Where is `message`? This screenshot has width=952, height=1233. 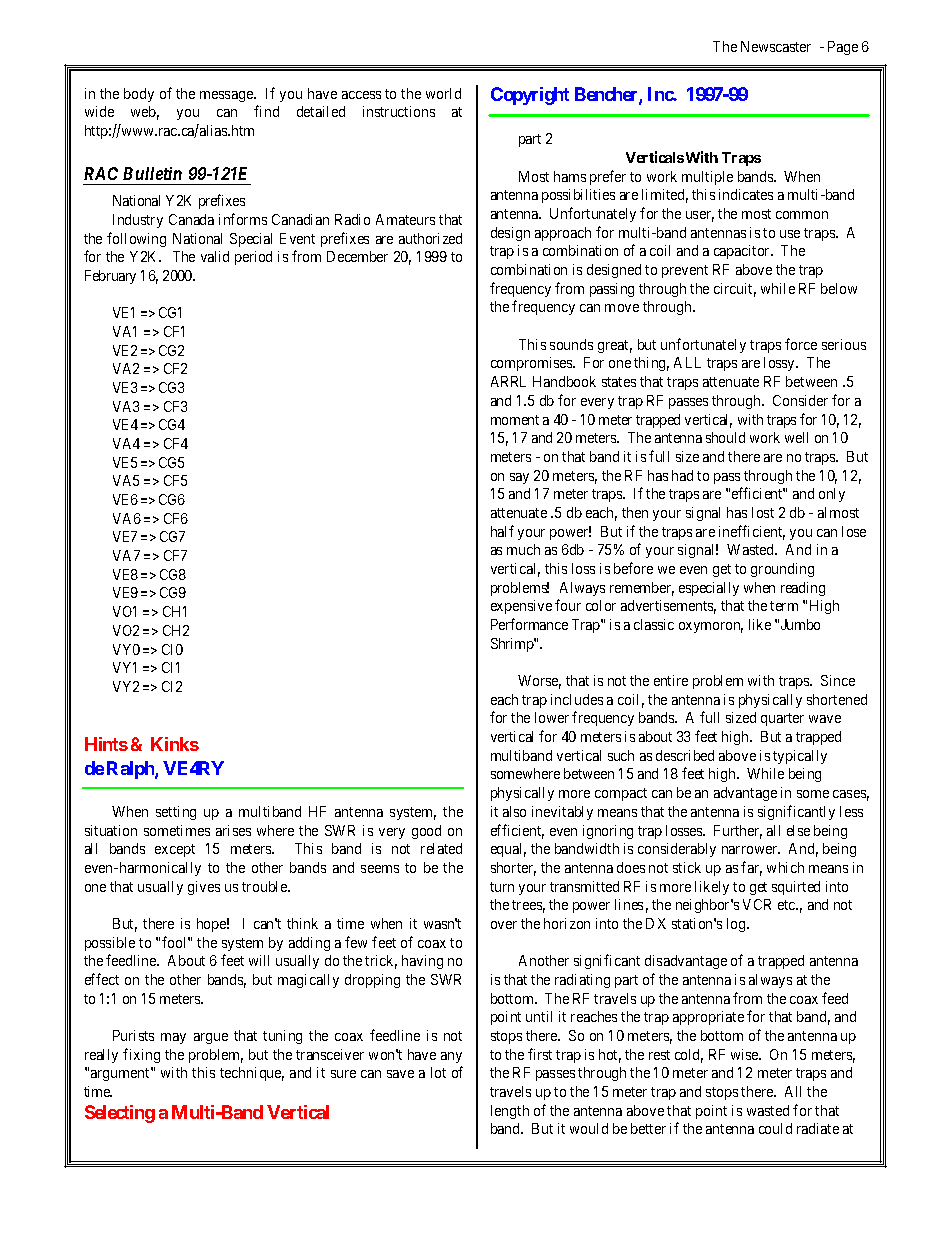 message is located at coordinates (227, 96).
